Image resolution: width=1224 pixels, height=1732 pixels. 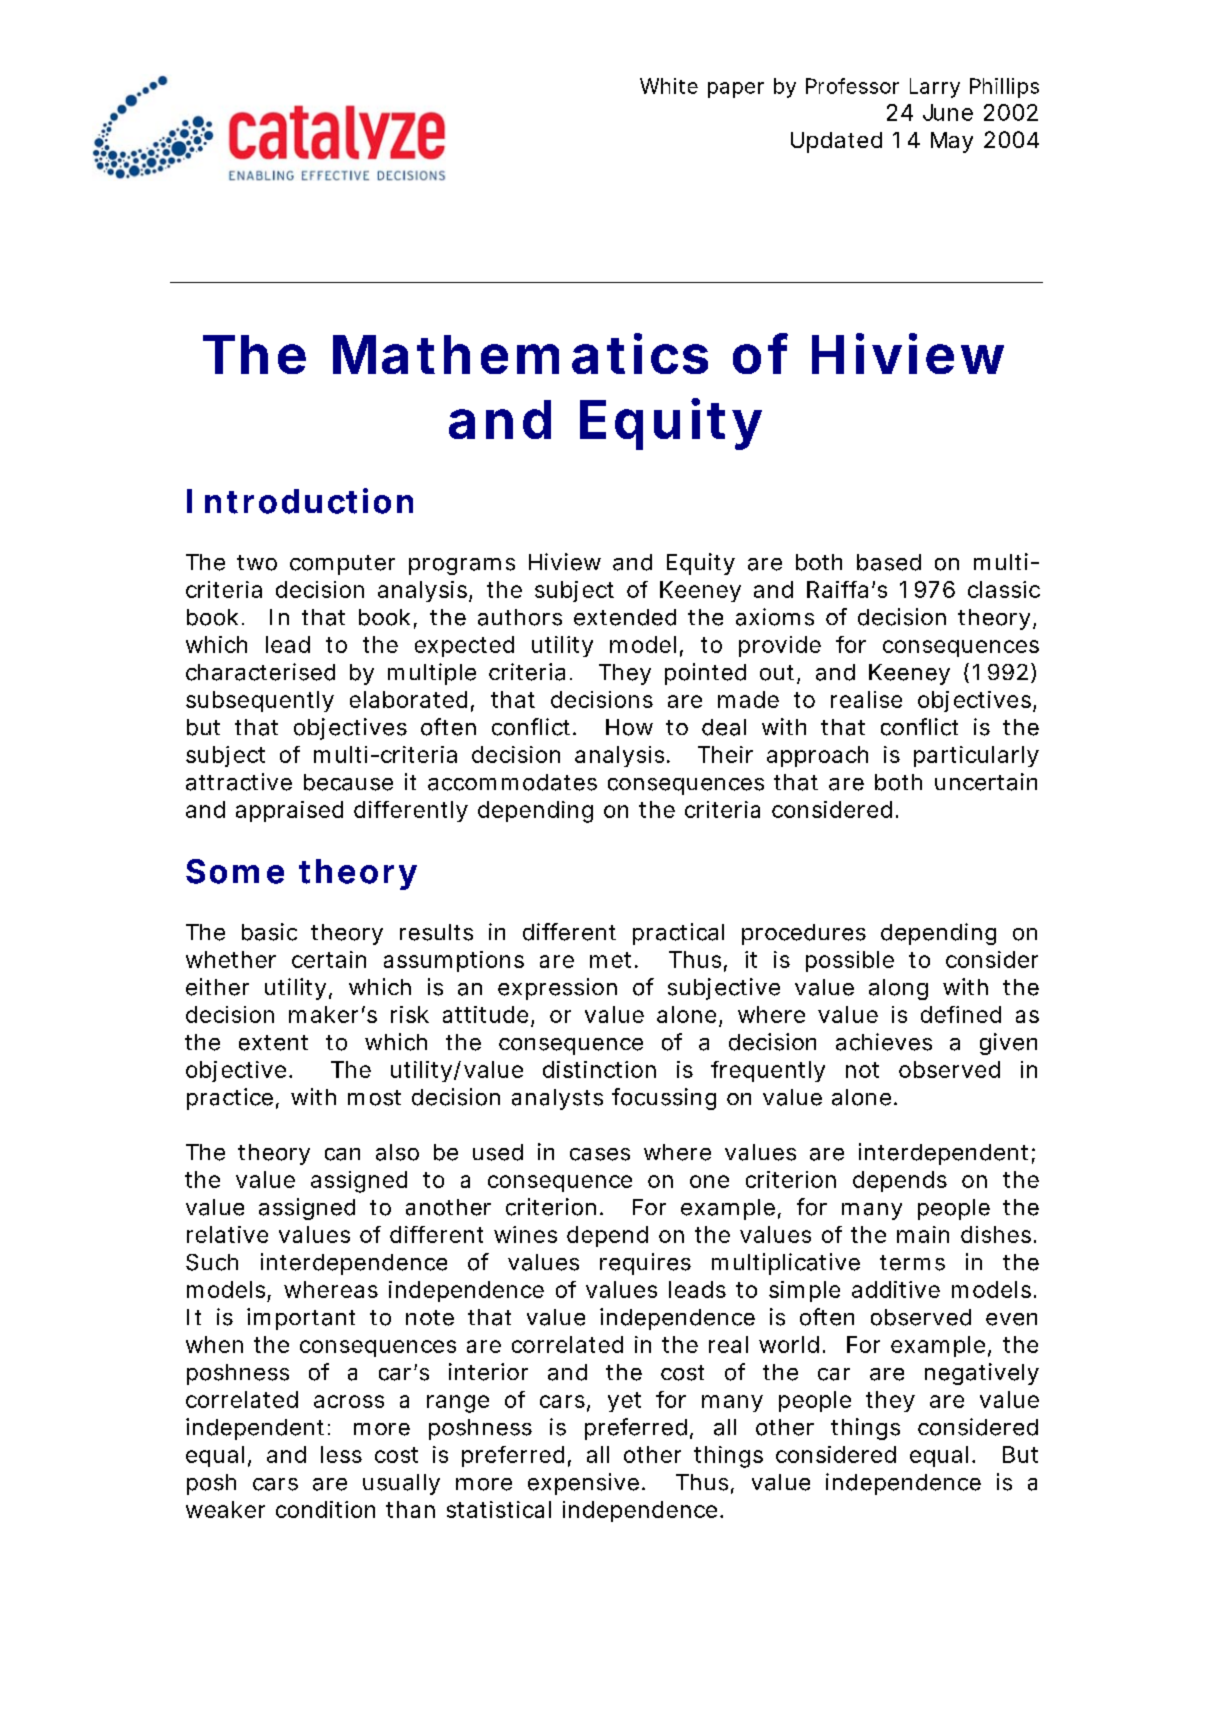 I want to click on June, so click(x=948, y=112).
